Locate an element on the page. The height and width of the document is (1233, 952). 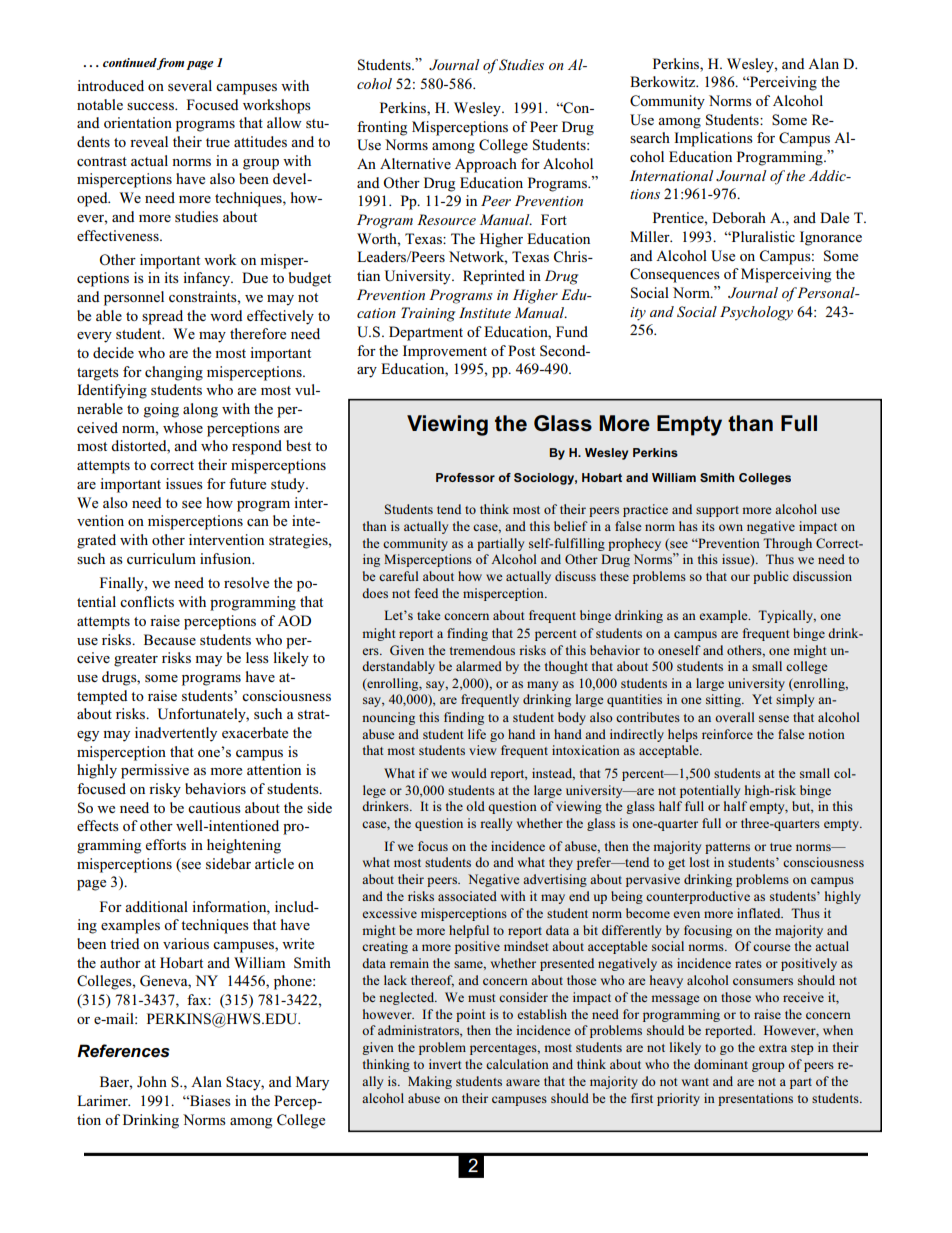
old is located at coordinates (475, 806).
